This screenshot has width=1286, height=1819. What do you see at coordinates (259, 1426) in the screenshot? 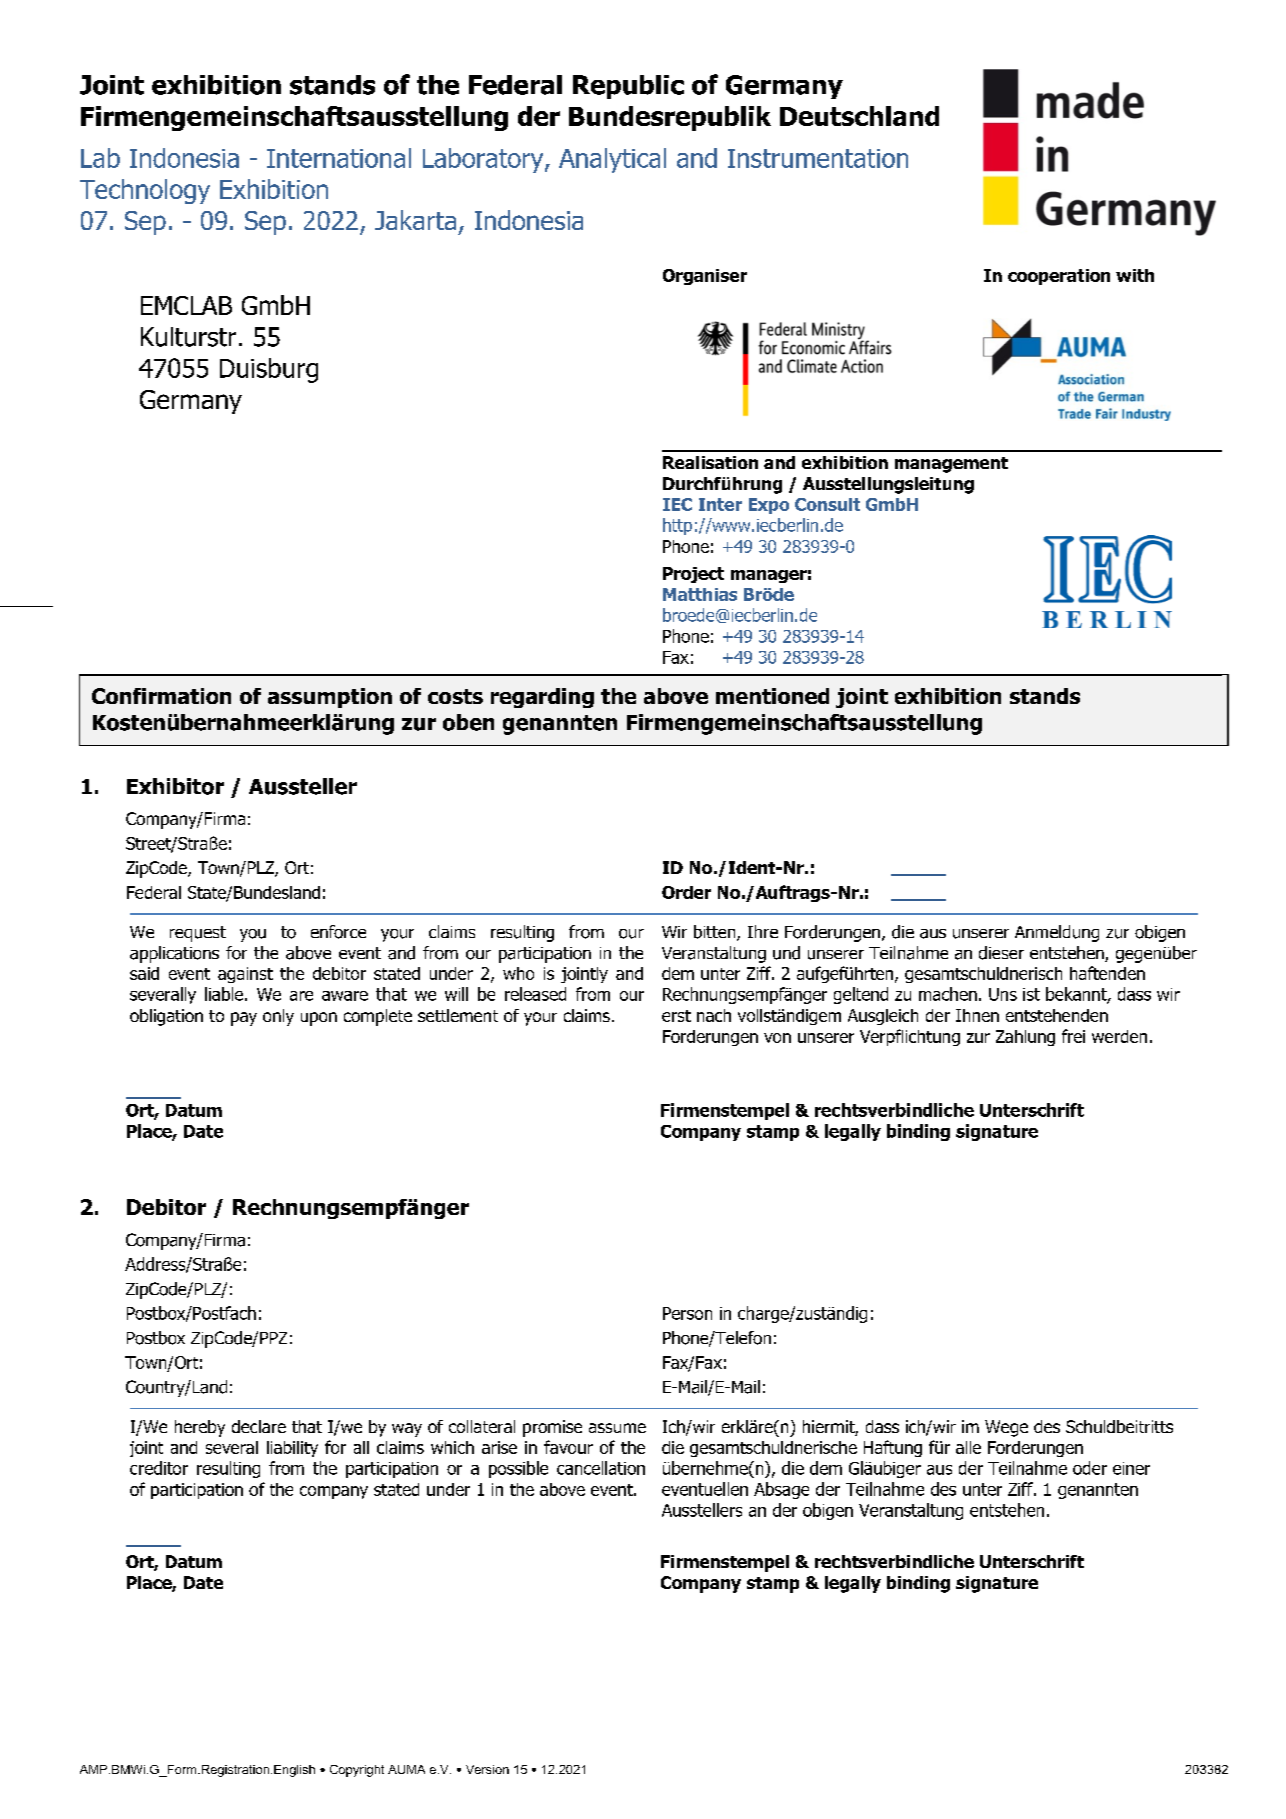
I see `declare` at bounding box center [259, 1426].
